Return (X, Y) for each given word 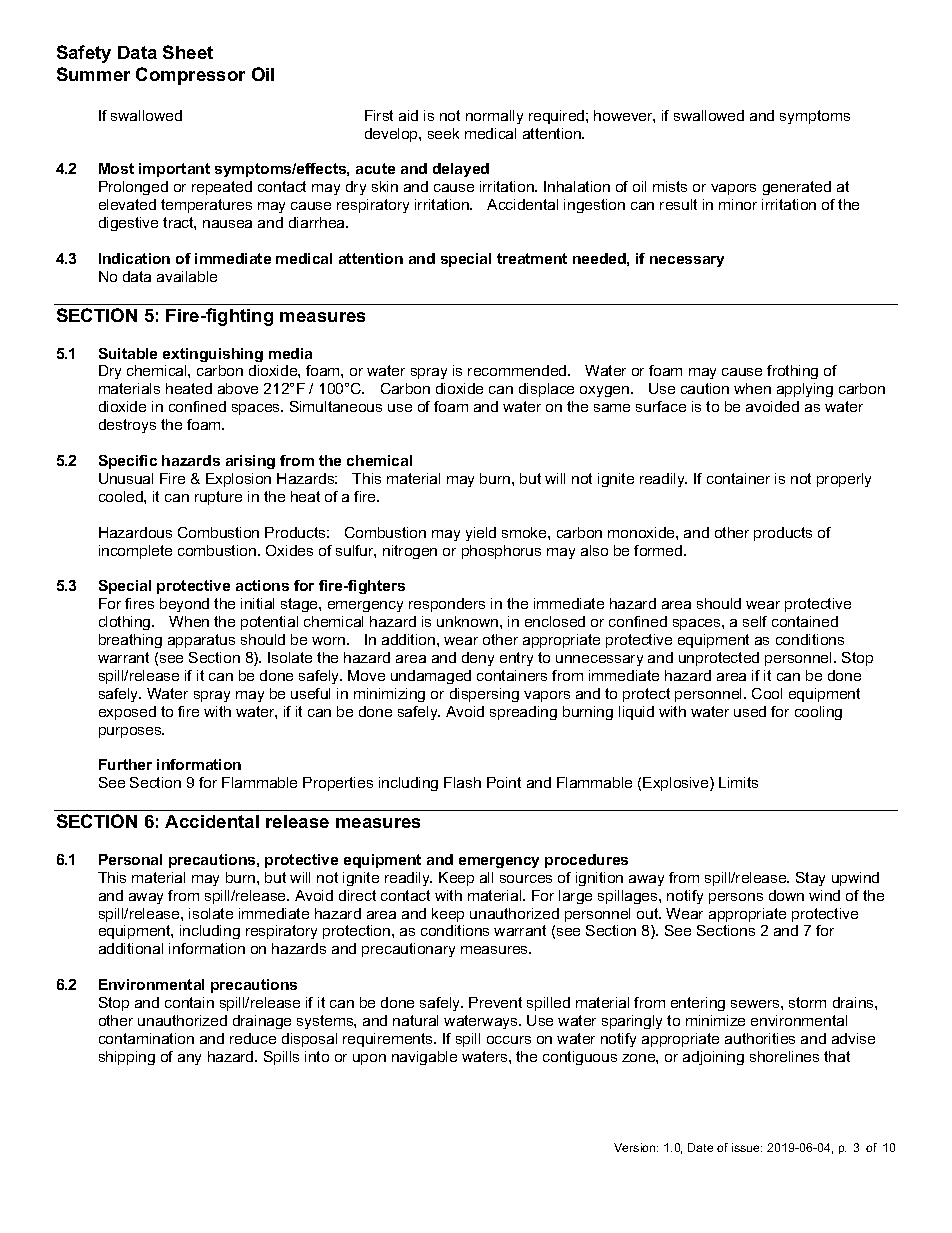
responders (447, 605)
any (189, 1059)
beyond (184, 605)
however (624, 116)
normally (494, 117)
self (755, 621)
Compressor (190, 76)
